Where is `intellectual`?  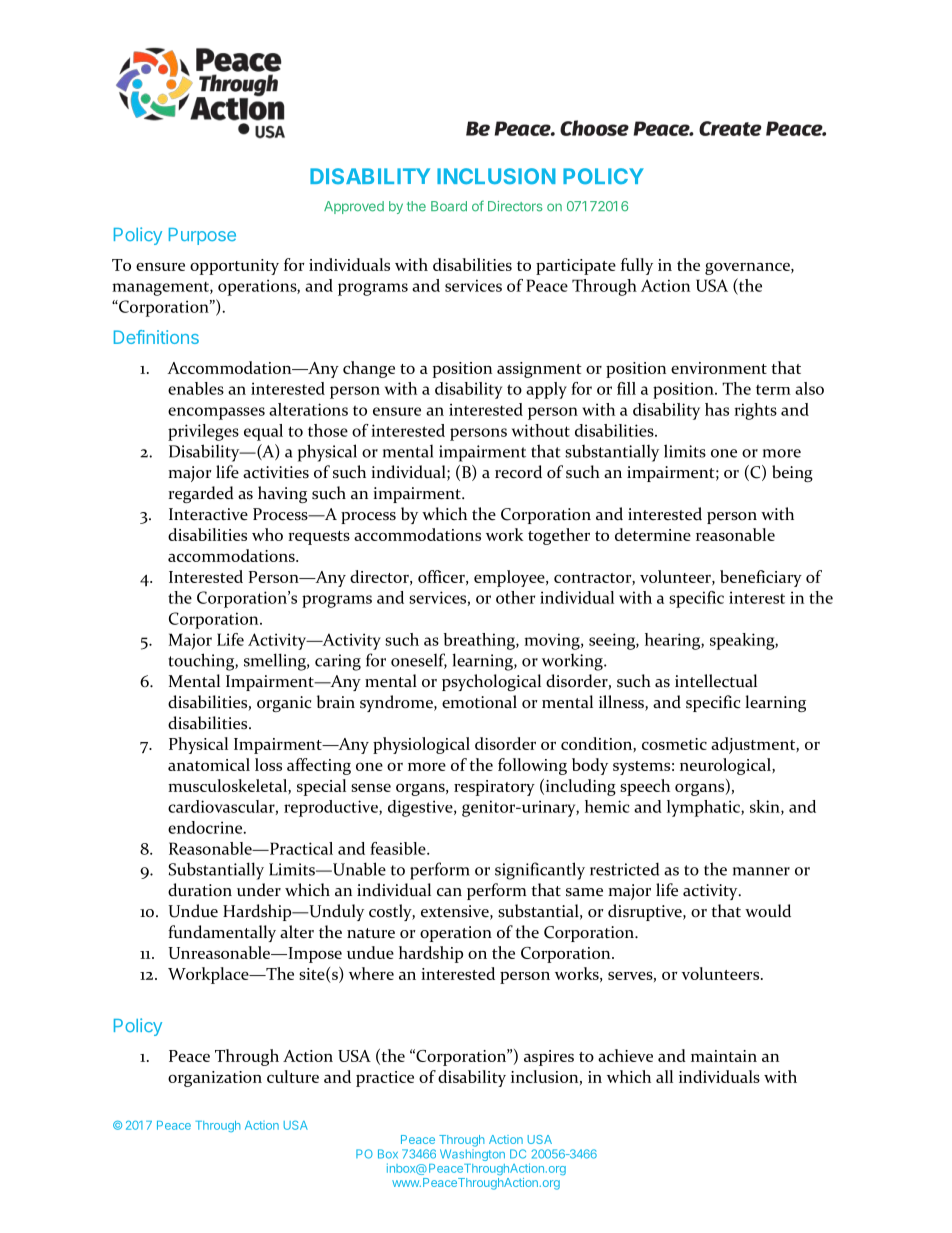 intellectual is located at coordinates (716, 681).
